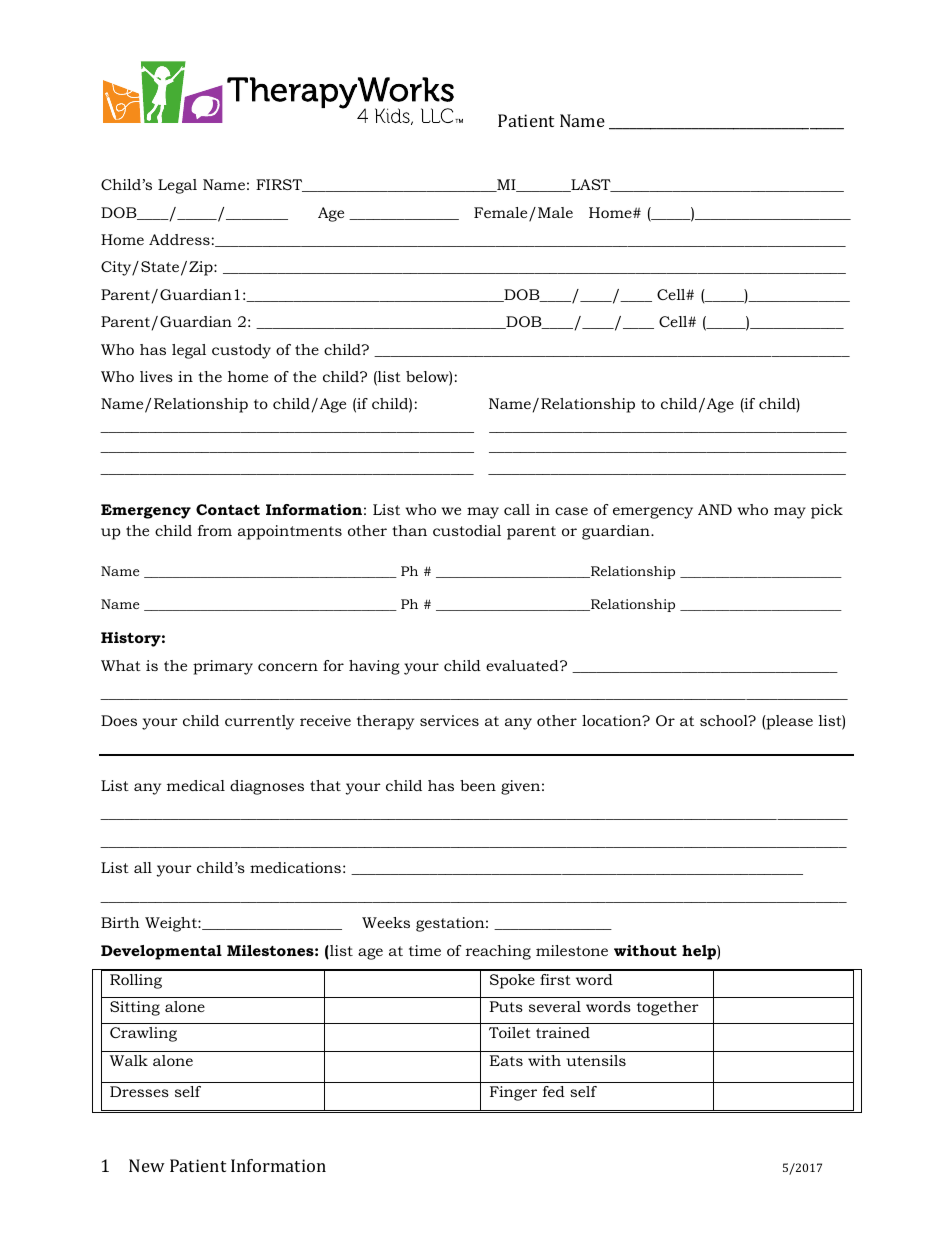  I want to click on AND, so click(715, 509).
